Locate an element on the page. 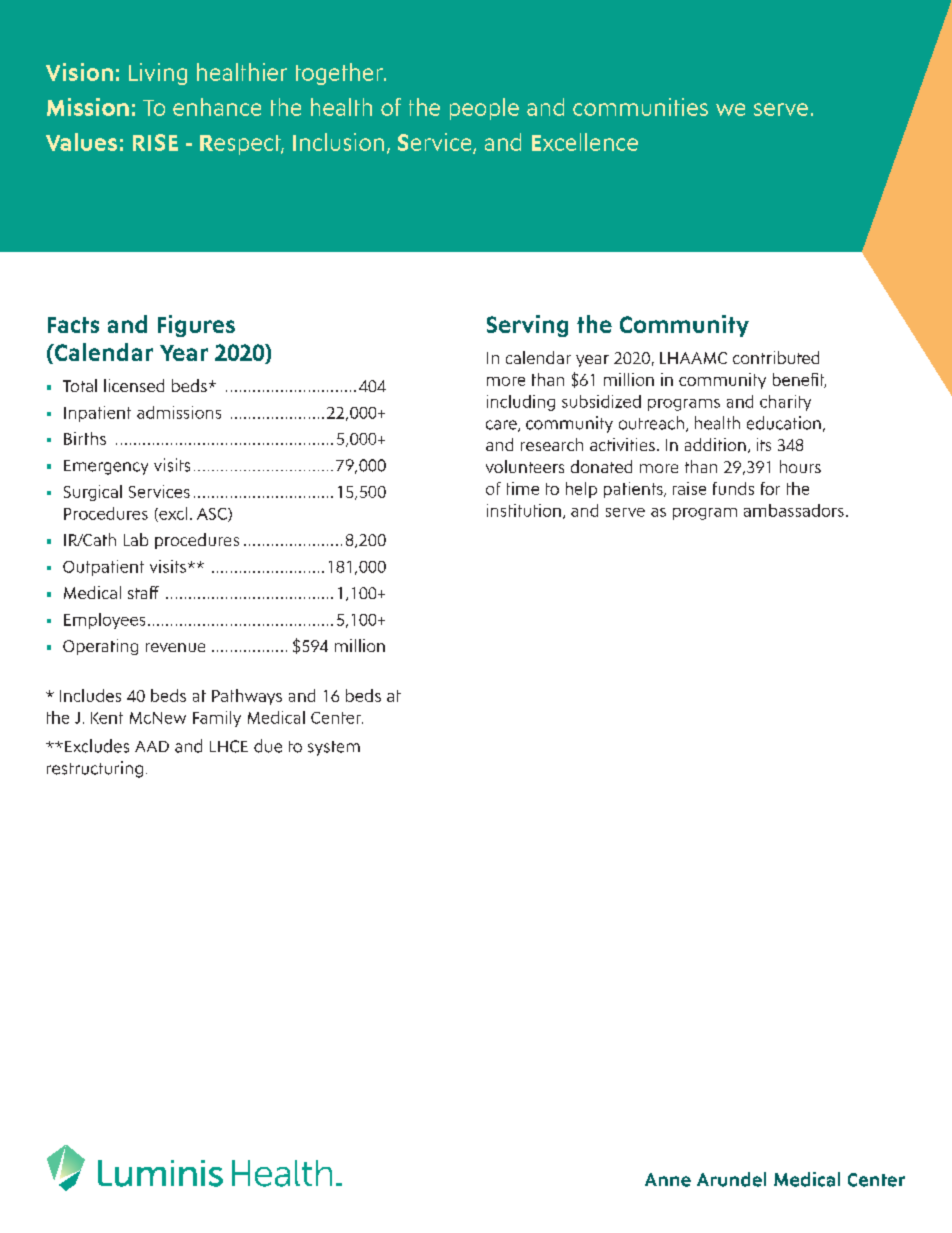  system is located at coordinates (334, 748).
